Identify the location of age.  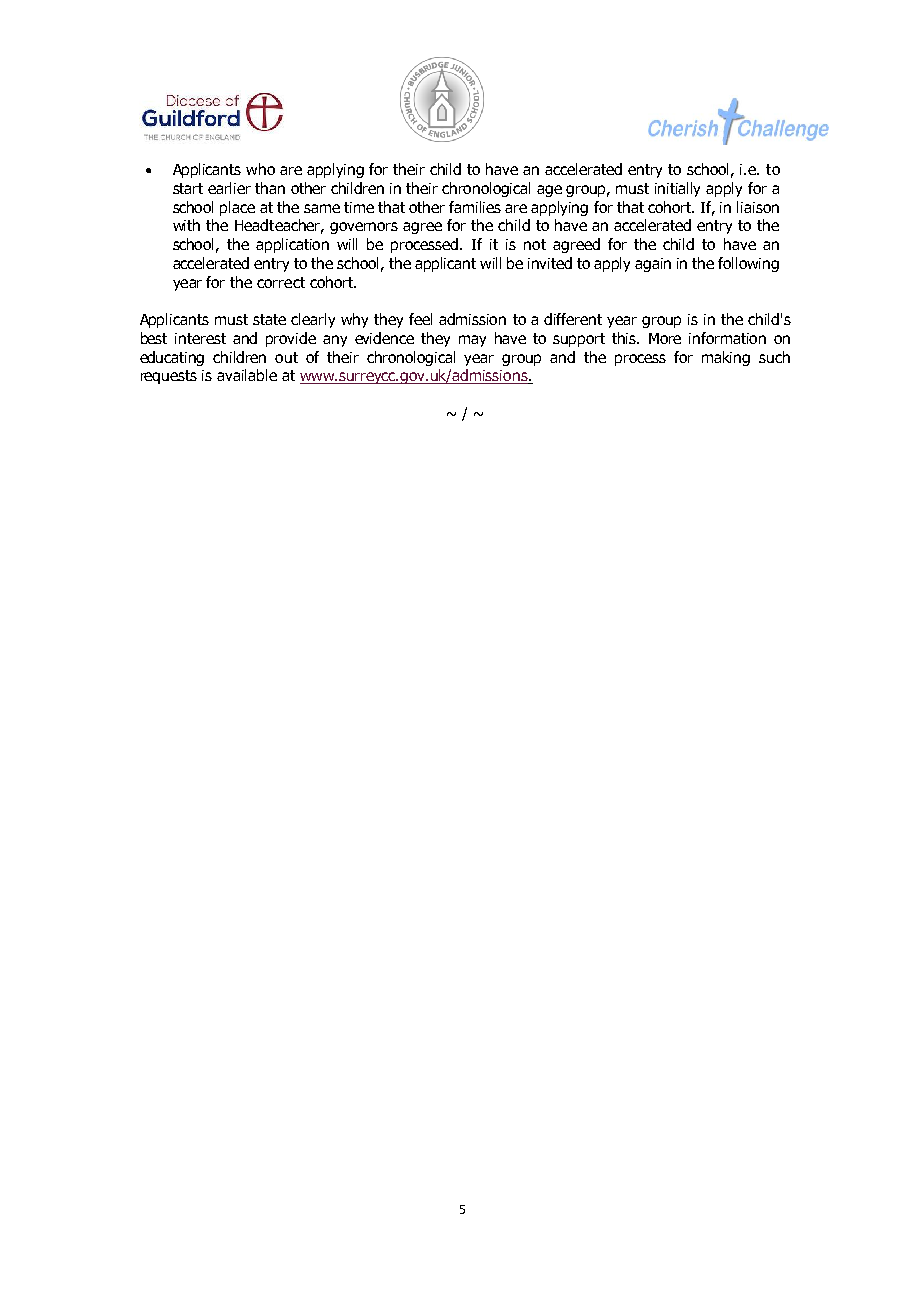
(549, 191).
